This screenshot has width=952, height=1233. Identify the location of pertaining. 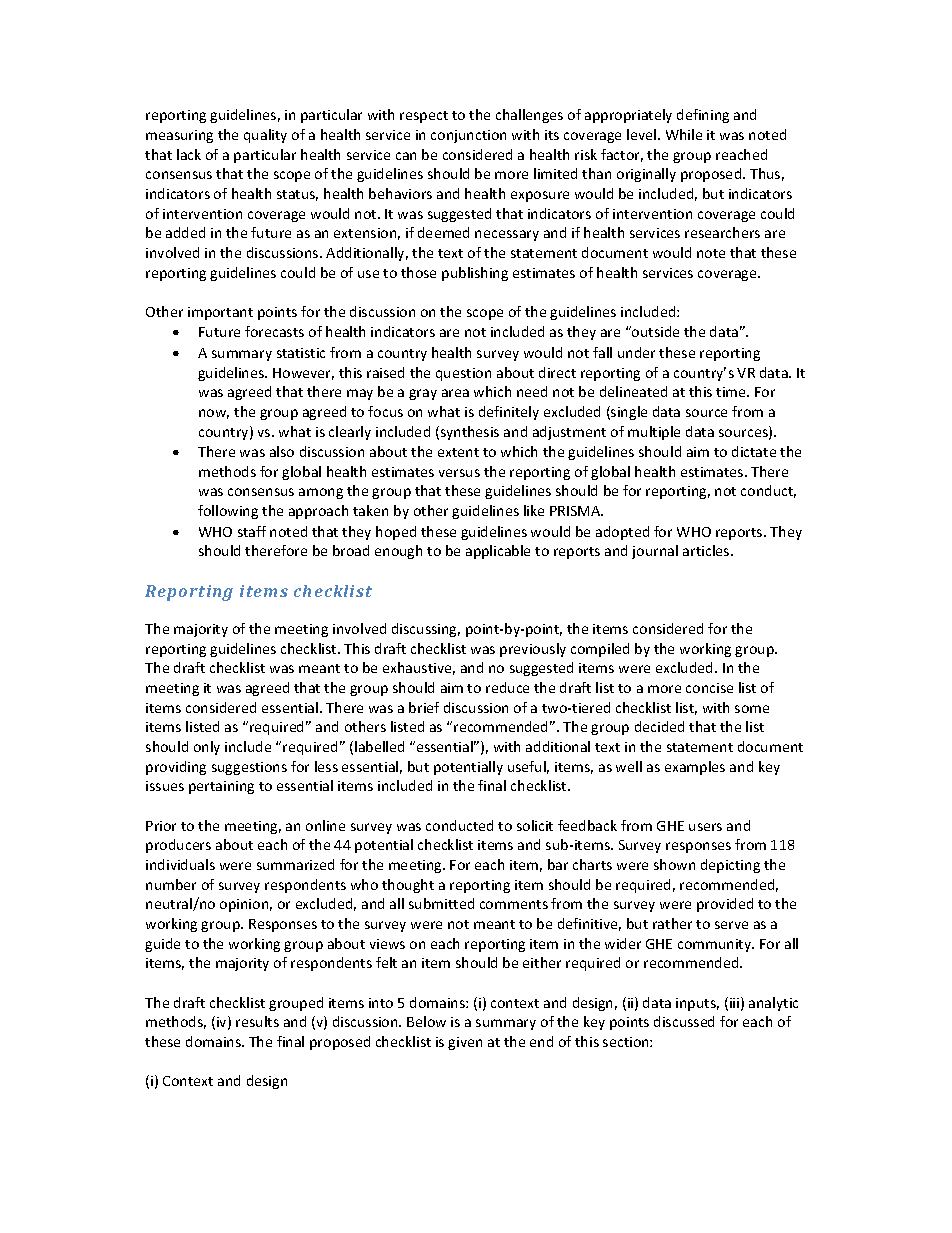
(221, 787).
